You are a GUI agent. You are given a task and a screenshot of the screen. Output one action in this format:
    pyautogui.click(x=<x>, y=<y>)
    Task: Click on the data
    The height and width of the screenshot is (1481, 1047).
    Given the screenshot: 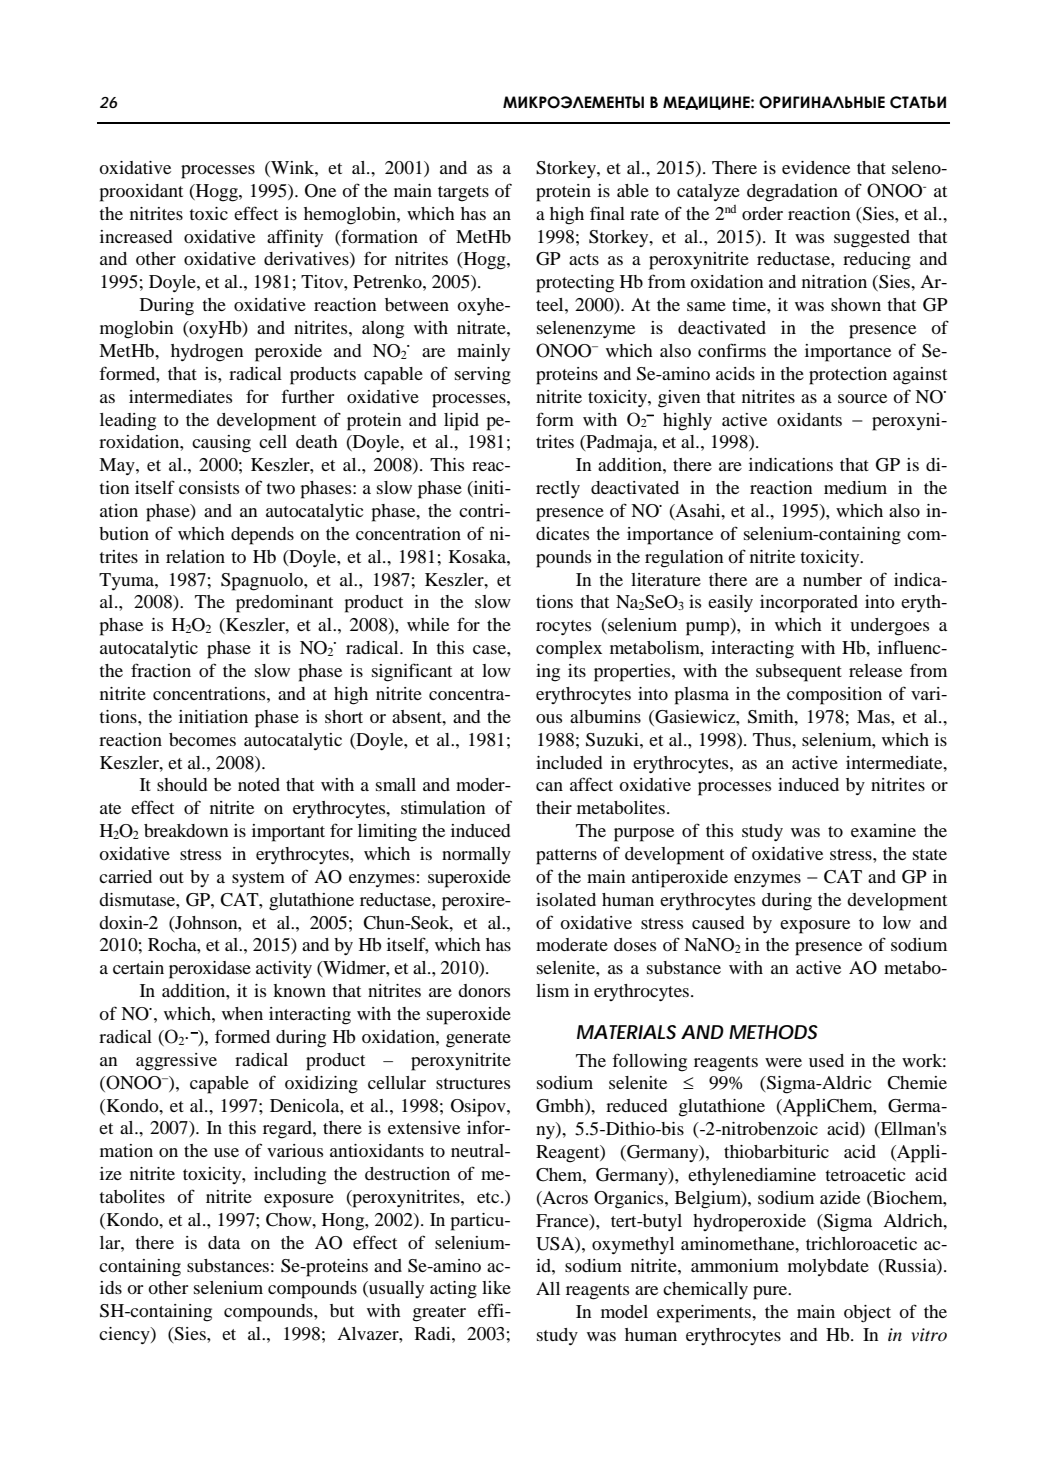 What is the action you would take?
    pyautogui.click(x=224, y=1242)
